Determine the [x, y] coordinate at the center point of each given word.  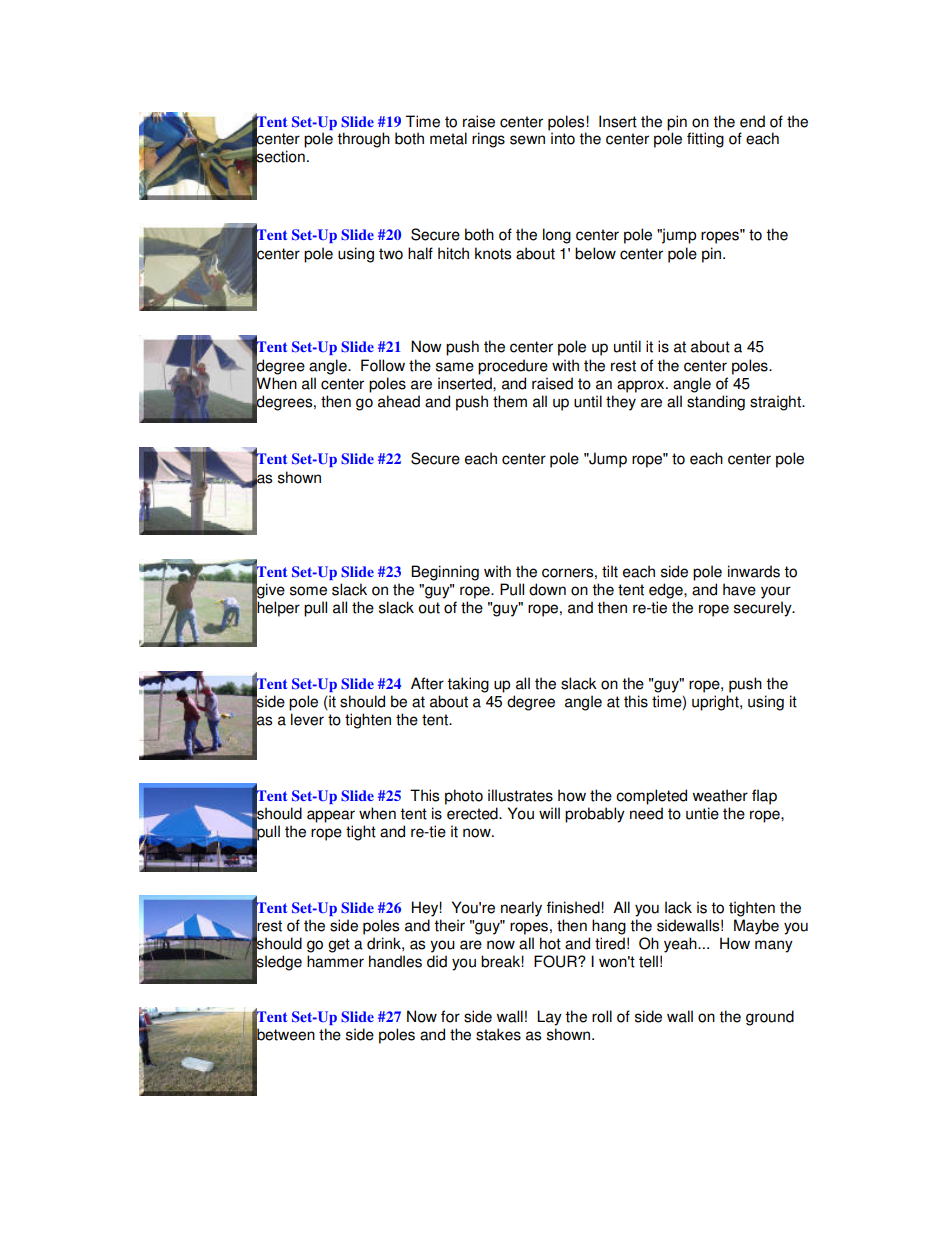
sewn [527, 140]
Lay [549, 1018]
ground [770, 1018]
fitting [705, 140]
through [363, 140]
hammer [335, 961]
